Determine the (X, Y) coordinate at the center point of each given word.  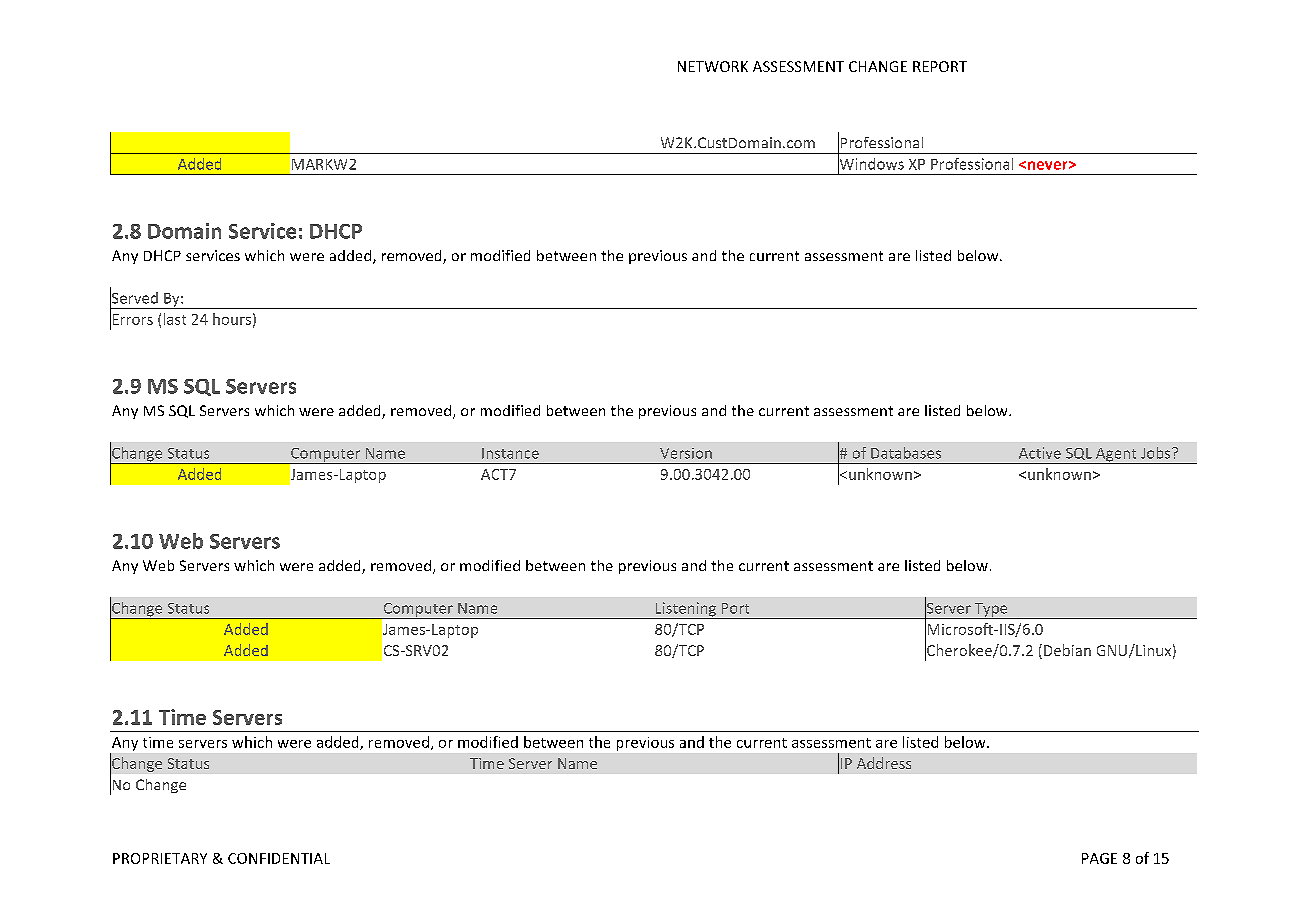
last (175, 319)
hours (232, 319)
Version (686, 453)
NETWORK (713, 66)
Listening (686, 610)
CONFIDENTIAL (279, 858)
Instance (510, 453)
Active (1040, 453)
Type (991, 611)
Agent (1116, 456)
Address (884, 763)
